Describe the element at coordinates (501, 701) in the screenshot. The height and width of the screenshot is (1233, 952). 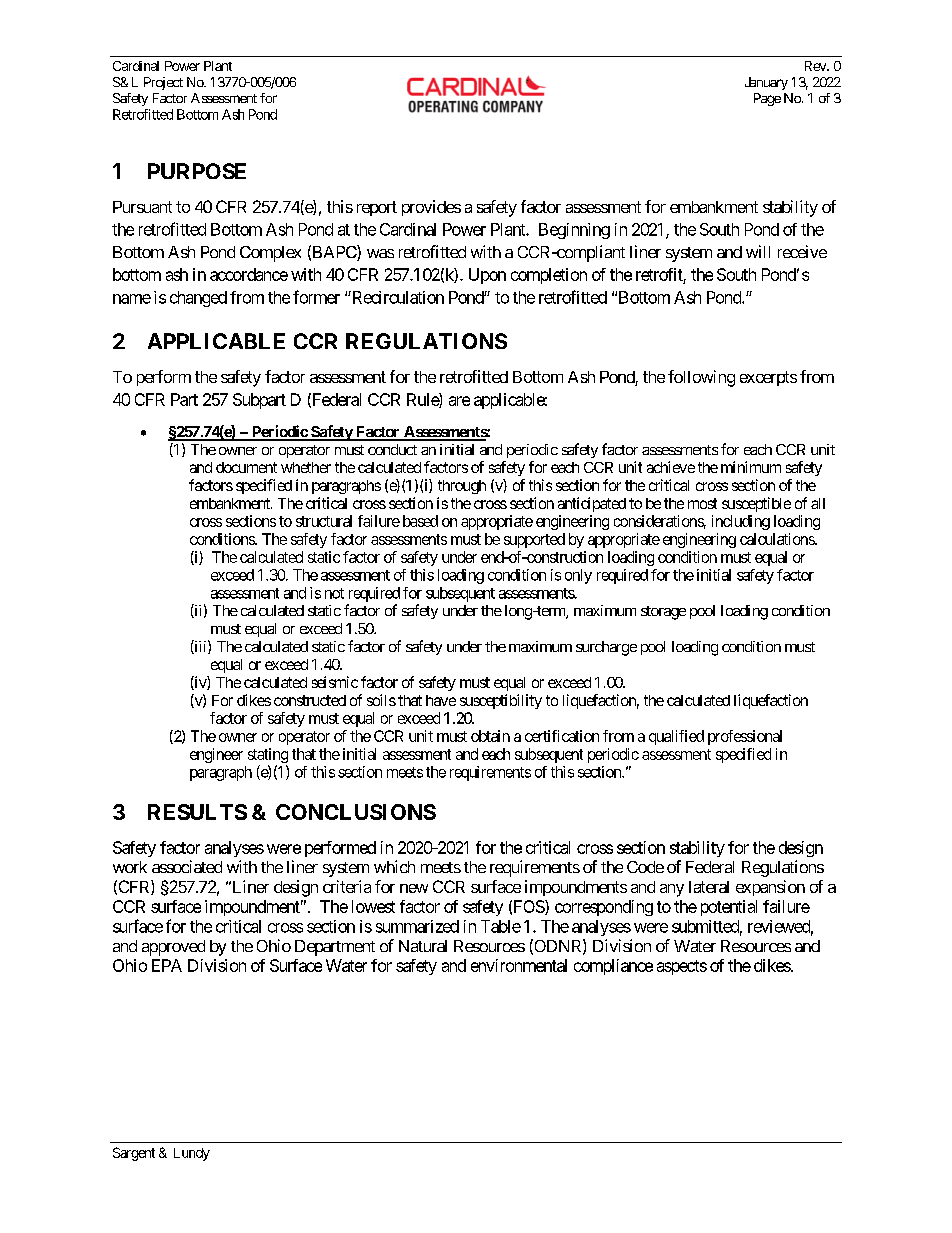
I see `susceptibility` at that location.
